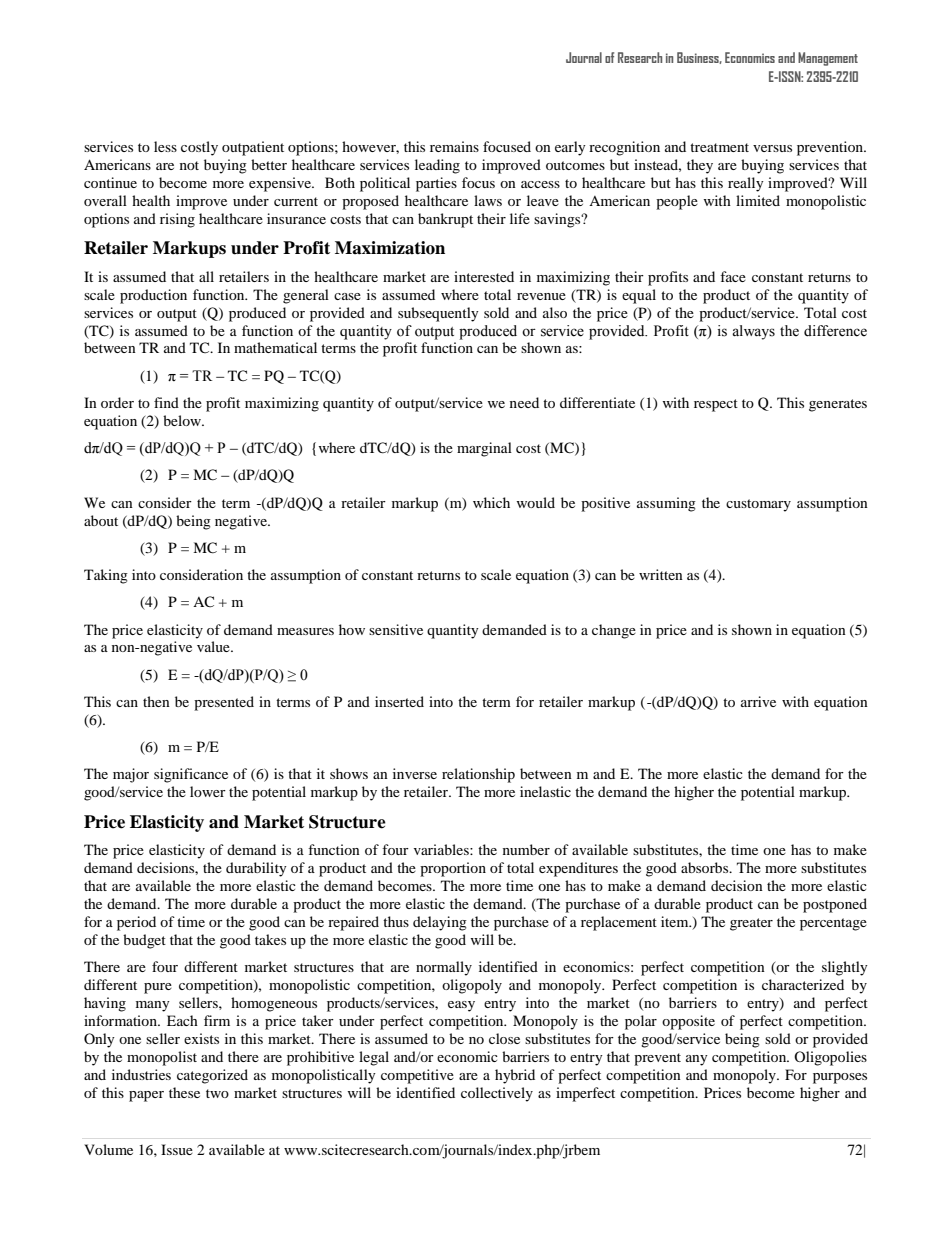 Image resolution: width=952 pixels, height=1233 pixels. I want to click on sensitive, so click(396, 629).
